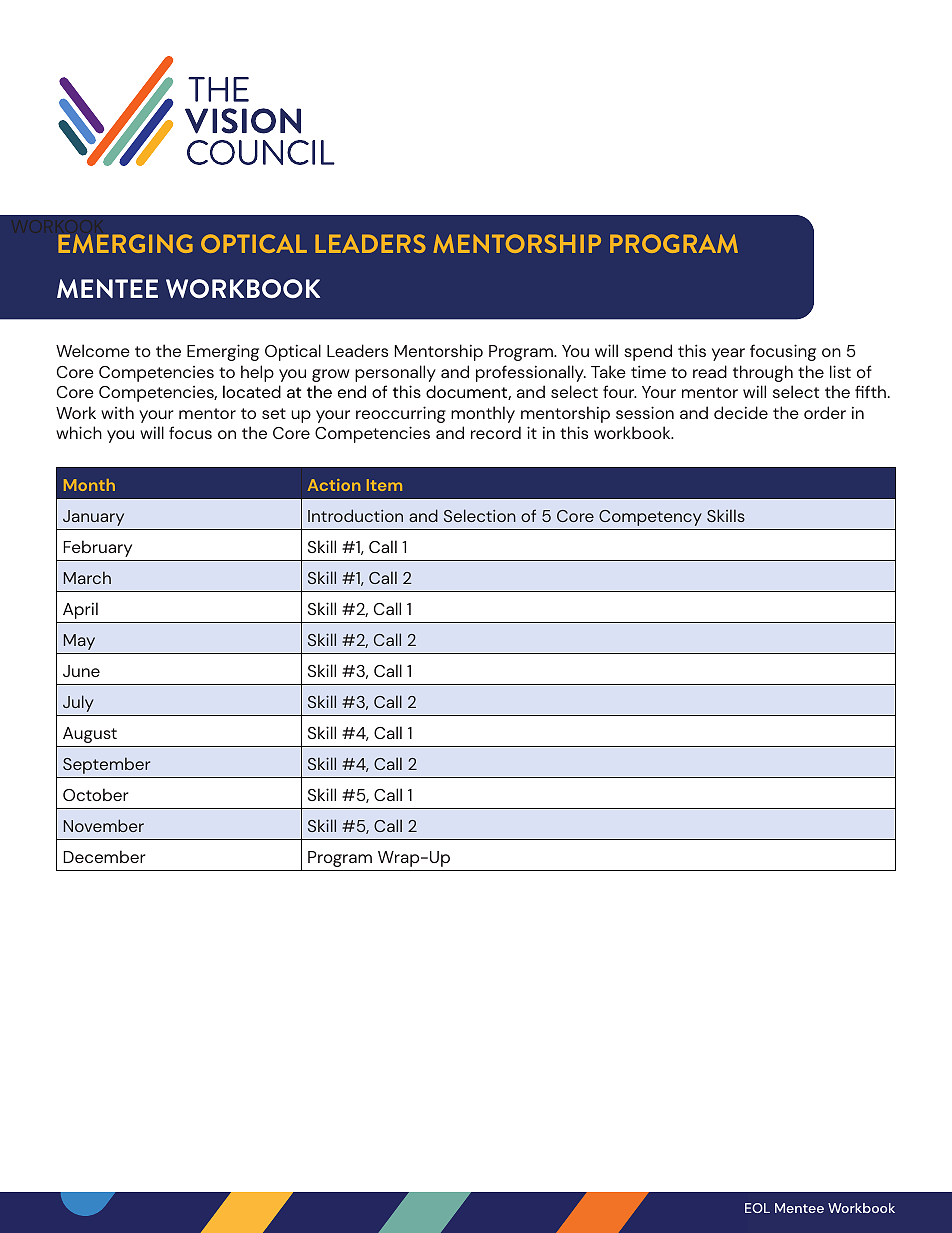 Image resolution: width=952 pixels, height=1233 pixels. What do you see at coordinates (650, 518) in the screenshot?
I see `Competency` at bounding box center [650, 518].
